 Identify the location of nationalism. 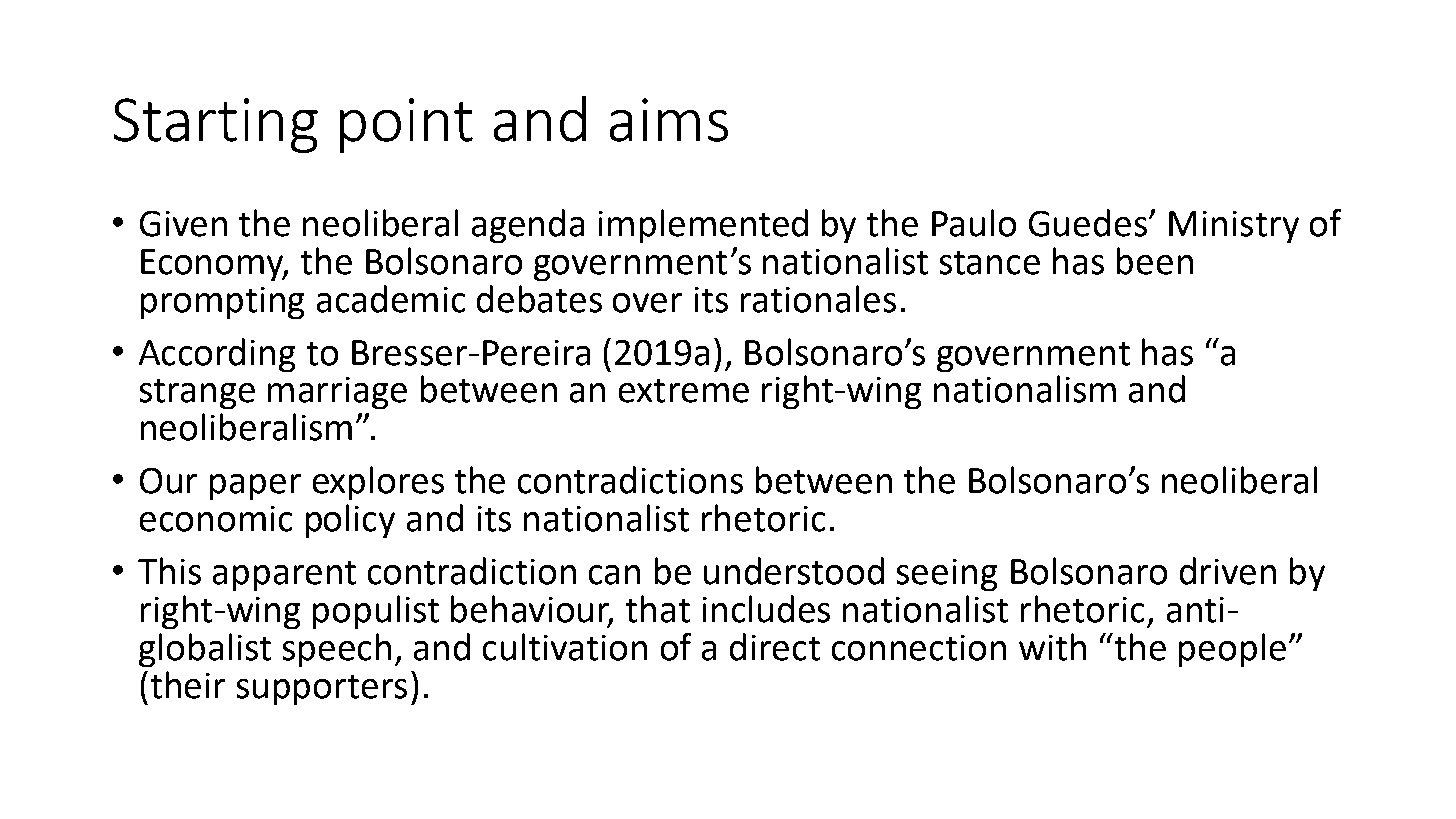
(1025, 389).
